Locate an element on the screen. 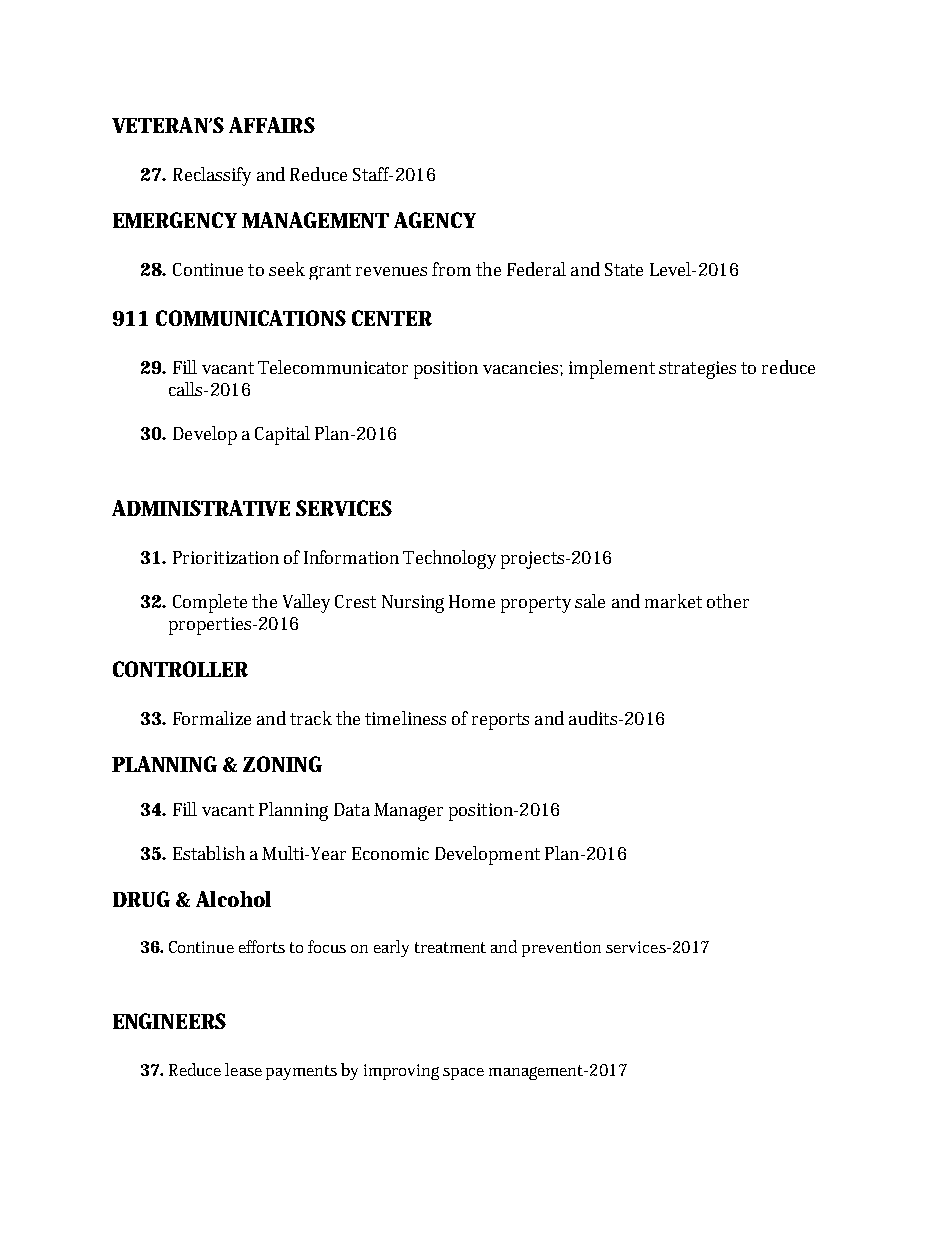 Image resolution: width=952 pixels, height=1233 pixels. State is located at coordinates (624, 269).
